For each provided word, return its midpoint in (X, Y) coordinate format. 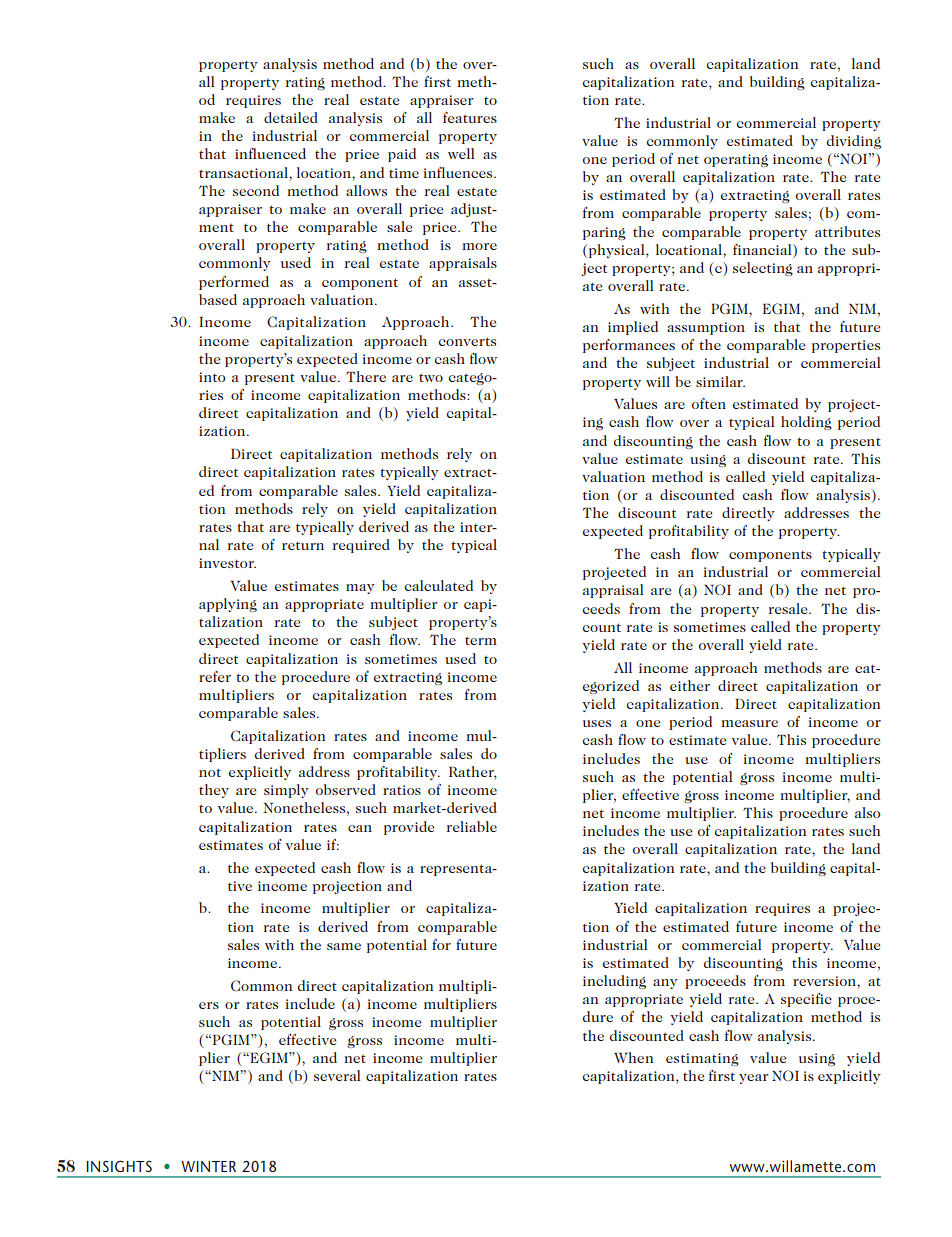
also (868, 812)
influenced (270, 153)
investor (227, 563)
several (337, 1075)
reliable (472, 826)
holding (806, 423)
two (431, 378)
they (214, 791)
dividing (854, 142)
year (754, 1079)
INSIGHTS (119, 1166)
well (461, 153)
